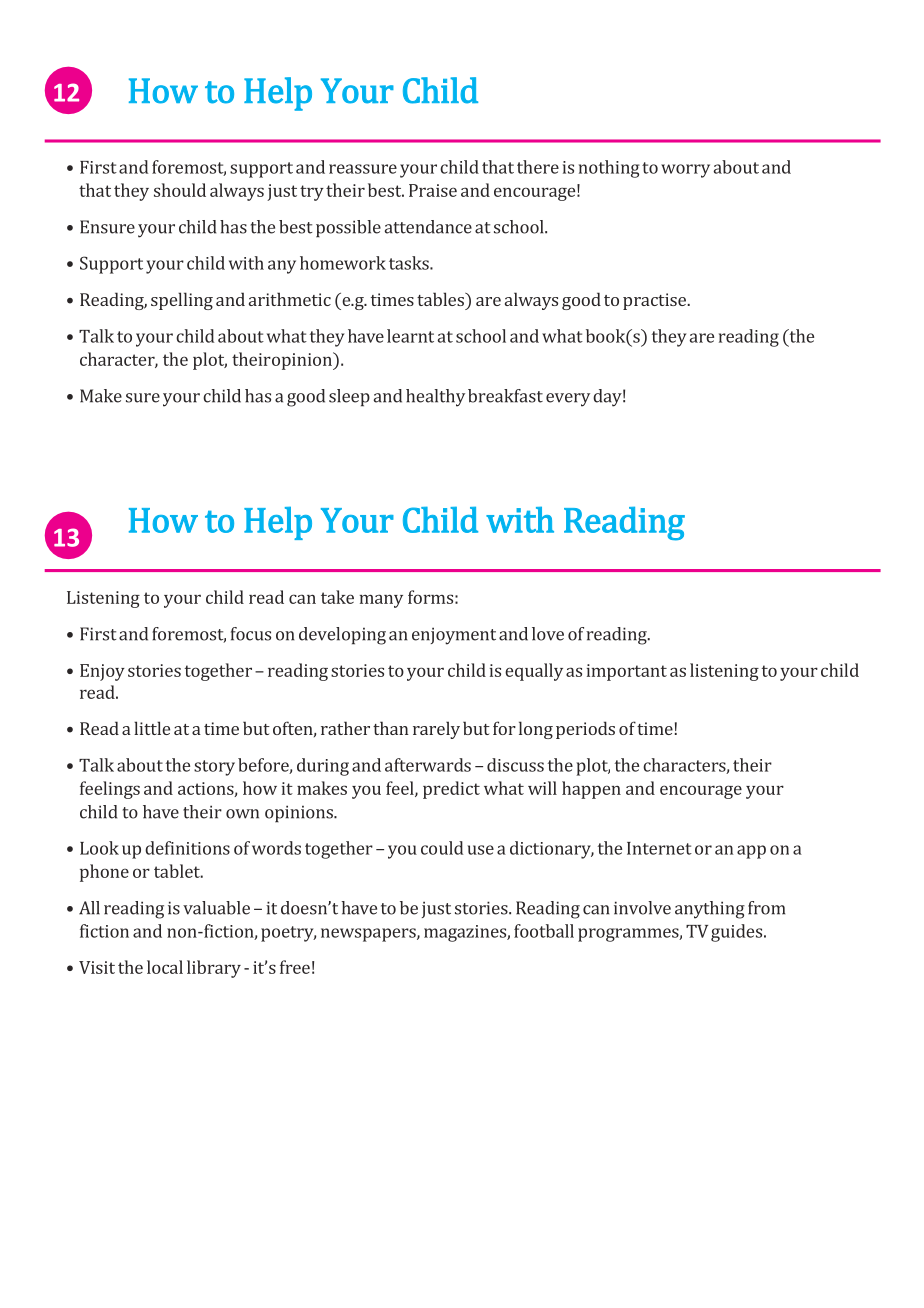 This image has height=1308, width=924. What do you see at coordinates (430, 597) in the image?
I see `forms` at bounding box center [430, 597].
